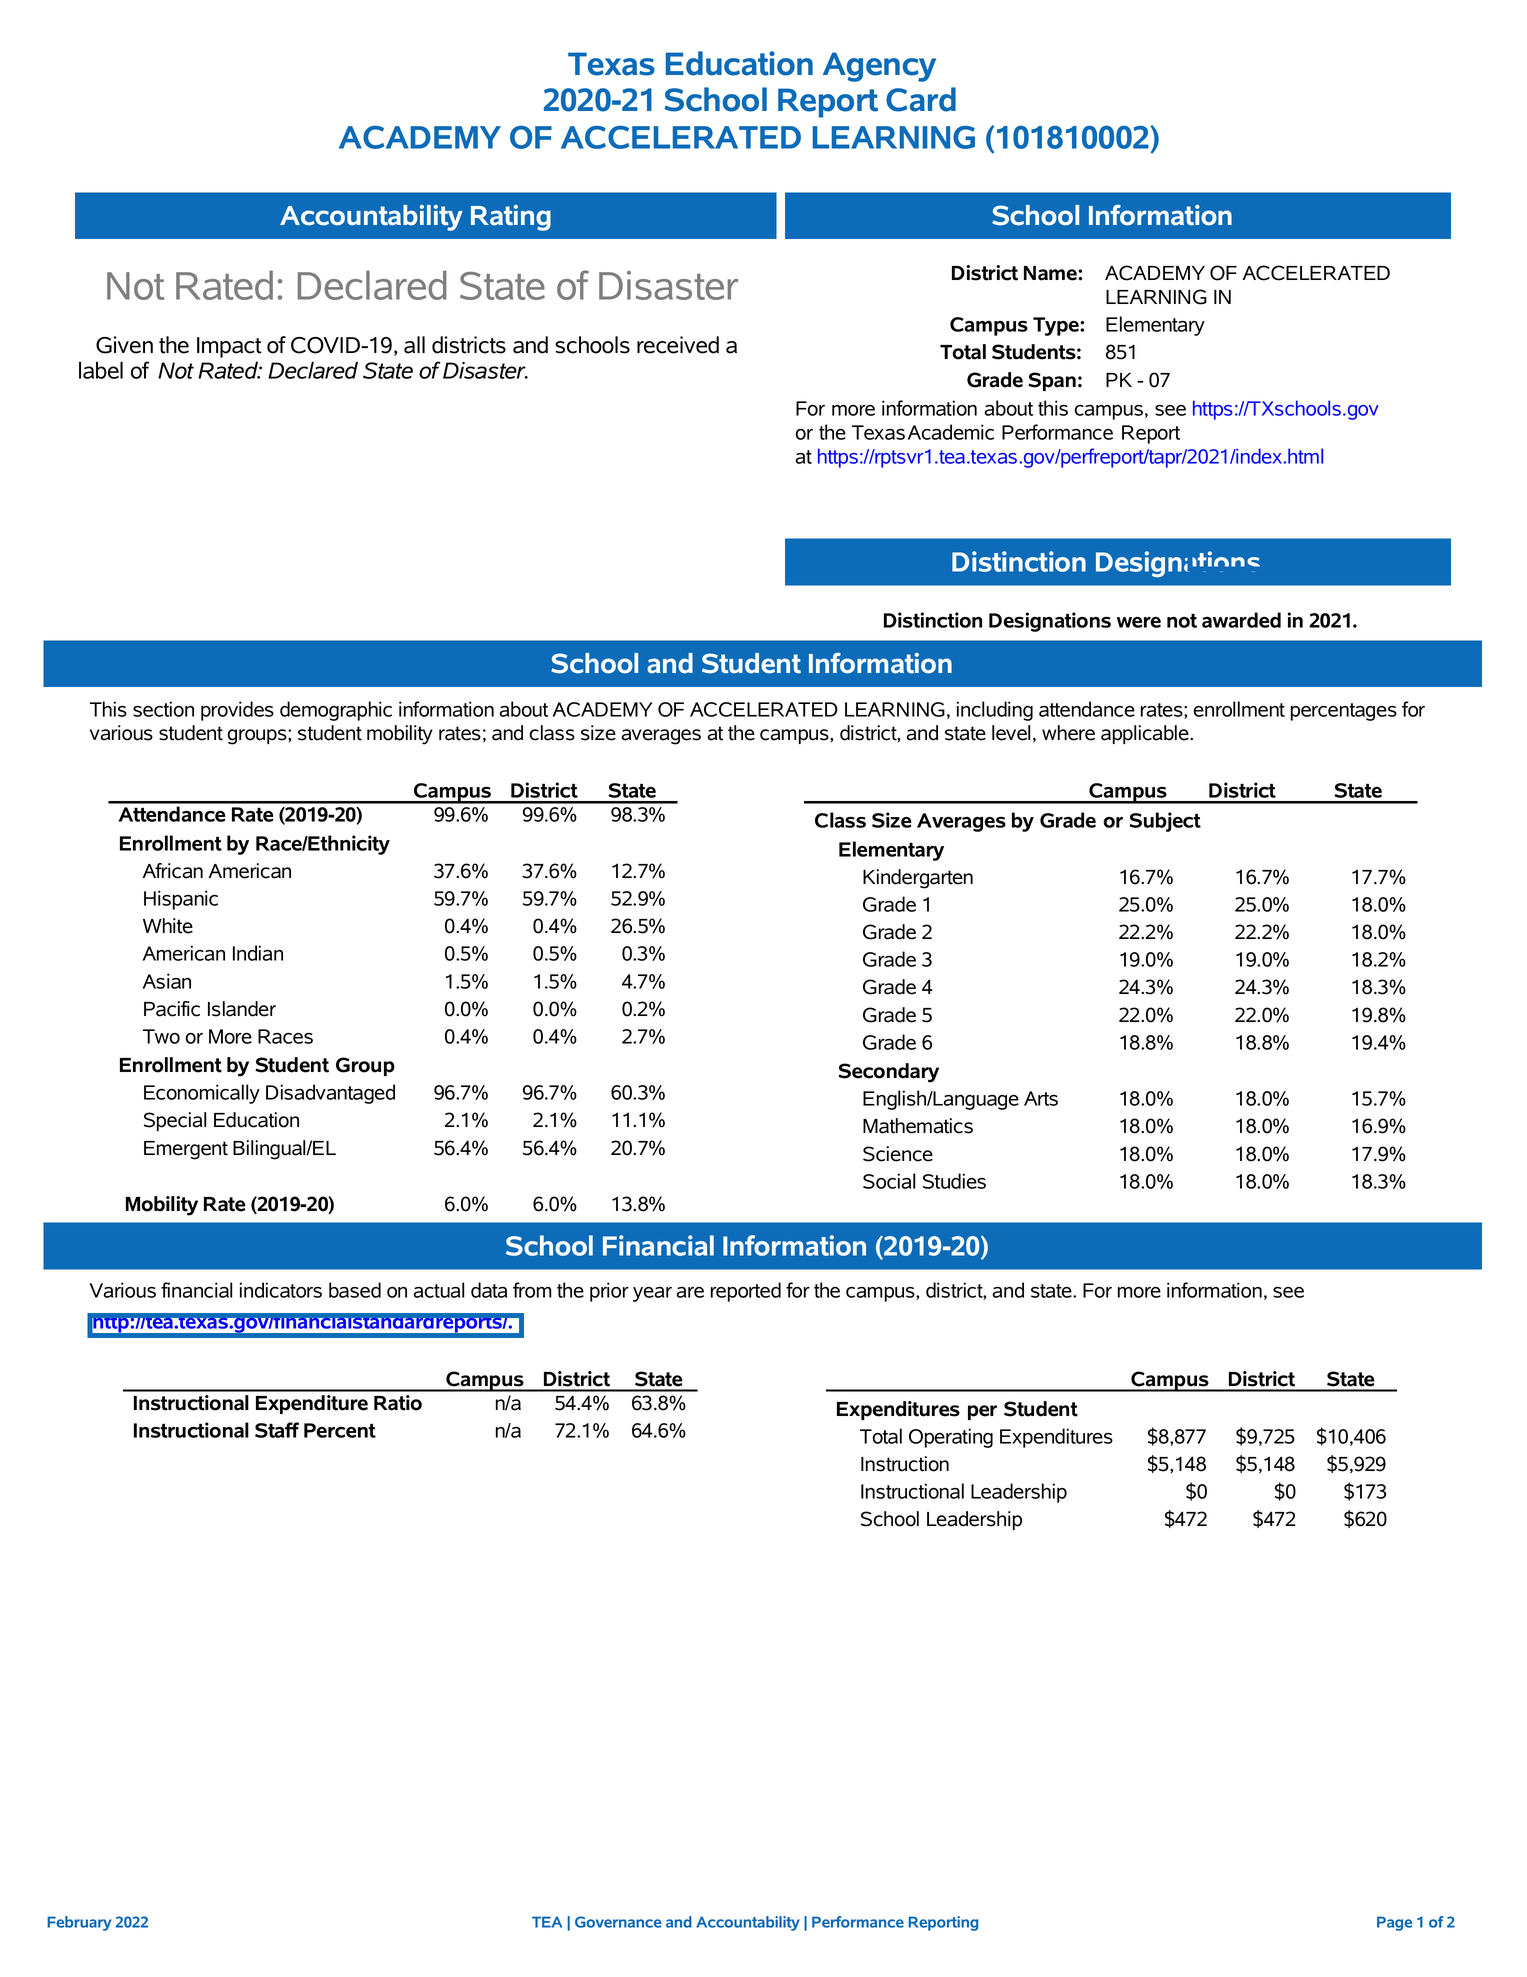  Describe the element at coordinates (277, 1430) in the page. I see `Staff` at that location.
